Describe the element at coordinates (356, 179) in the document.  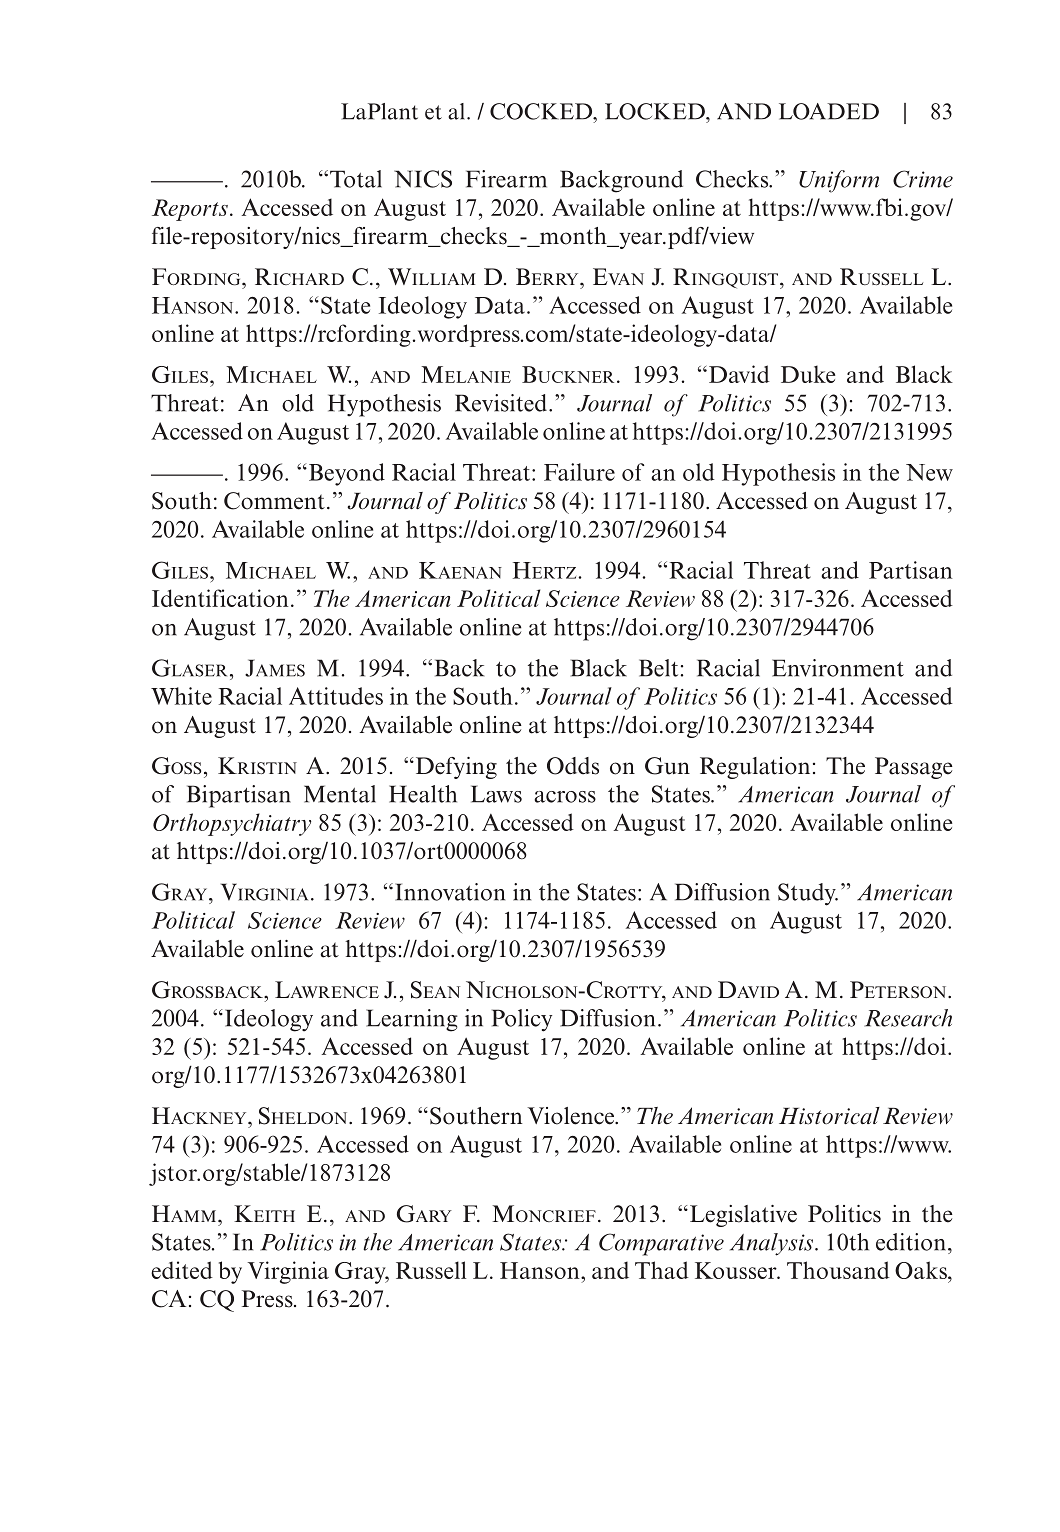
I see `Total` at that location.
